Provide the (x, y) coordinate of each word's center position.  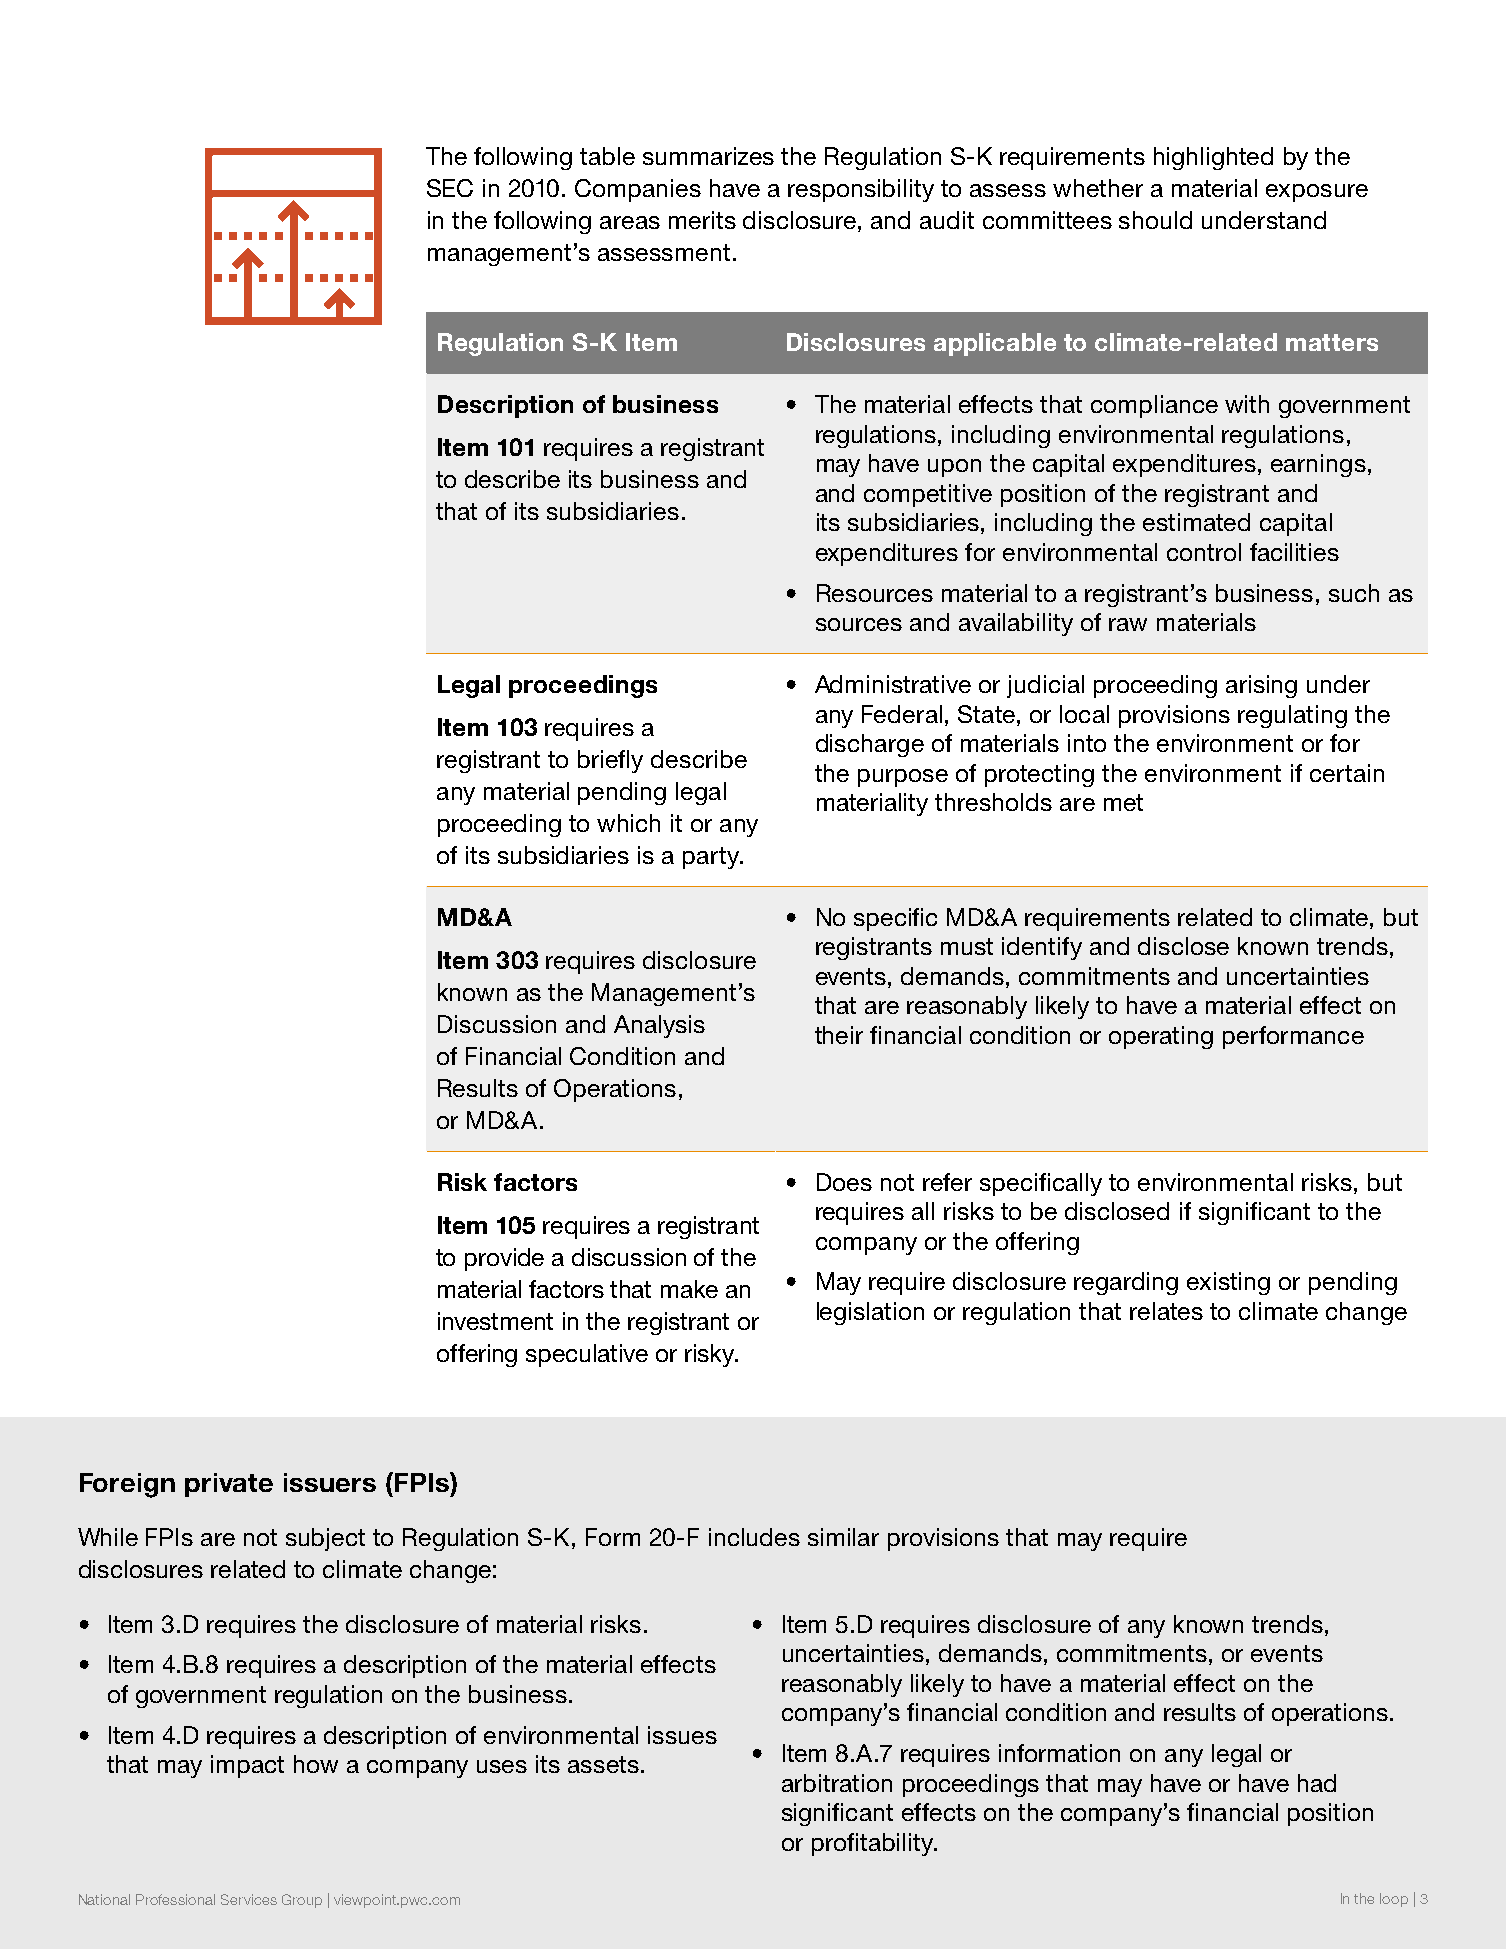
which (628, 823)
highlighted (1213, 158)
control (1204, 552)
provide (504, 1259)
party (712, 858)
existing (1228, 1283)
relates (1166, 1311)
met (1123, 802)
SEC (450, 188)
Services (249, 1899)
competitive (928, 495)
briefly (610, 761)
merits (702, 220)
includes (754, 1537)
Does (844, 1182)
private (229, 1485)
